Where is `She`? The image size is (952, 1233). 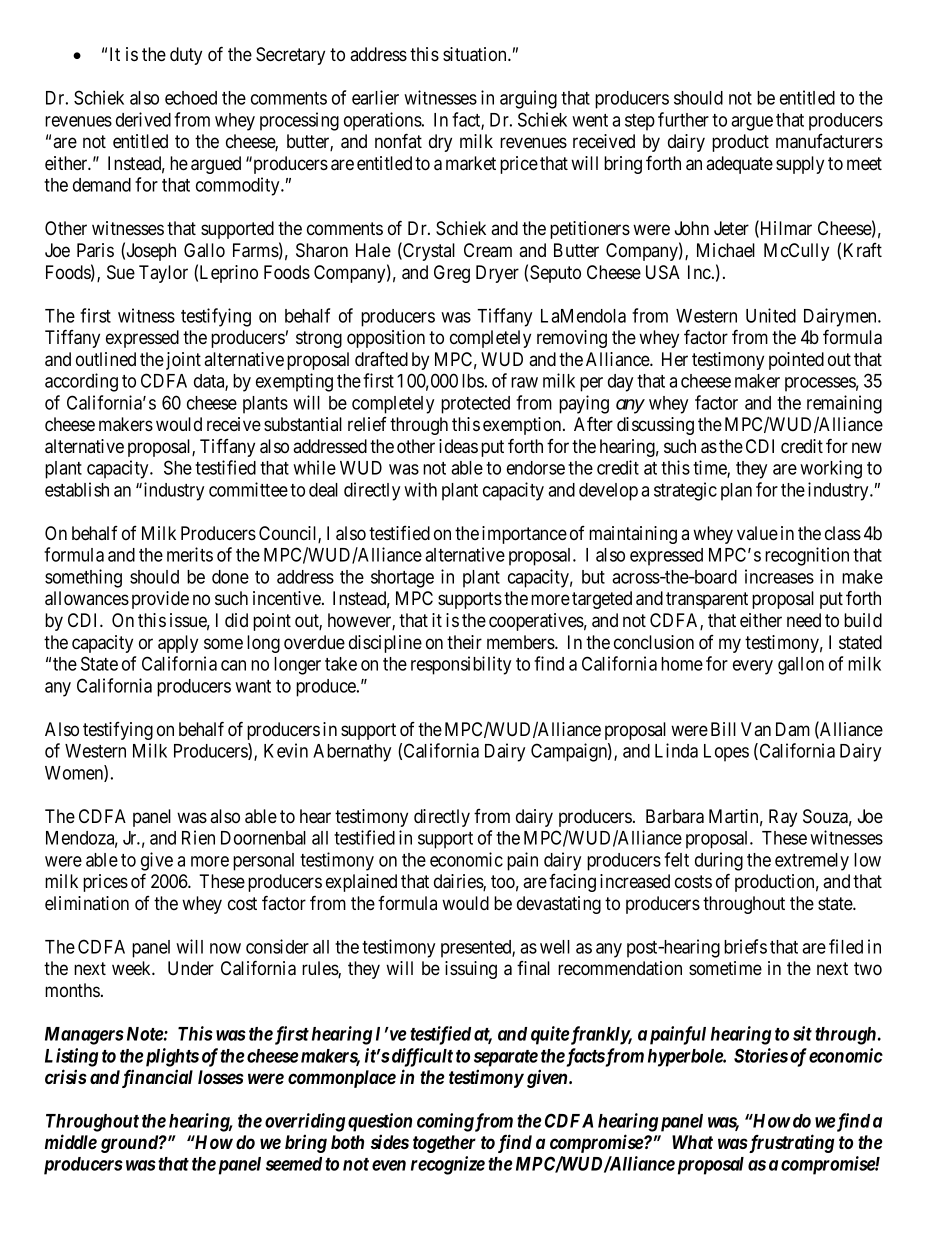
She is located at coordinates (178, 467).
